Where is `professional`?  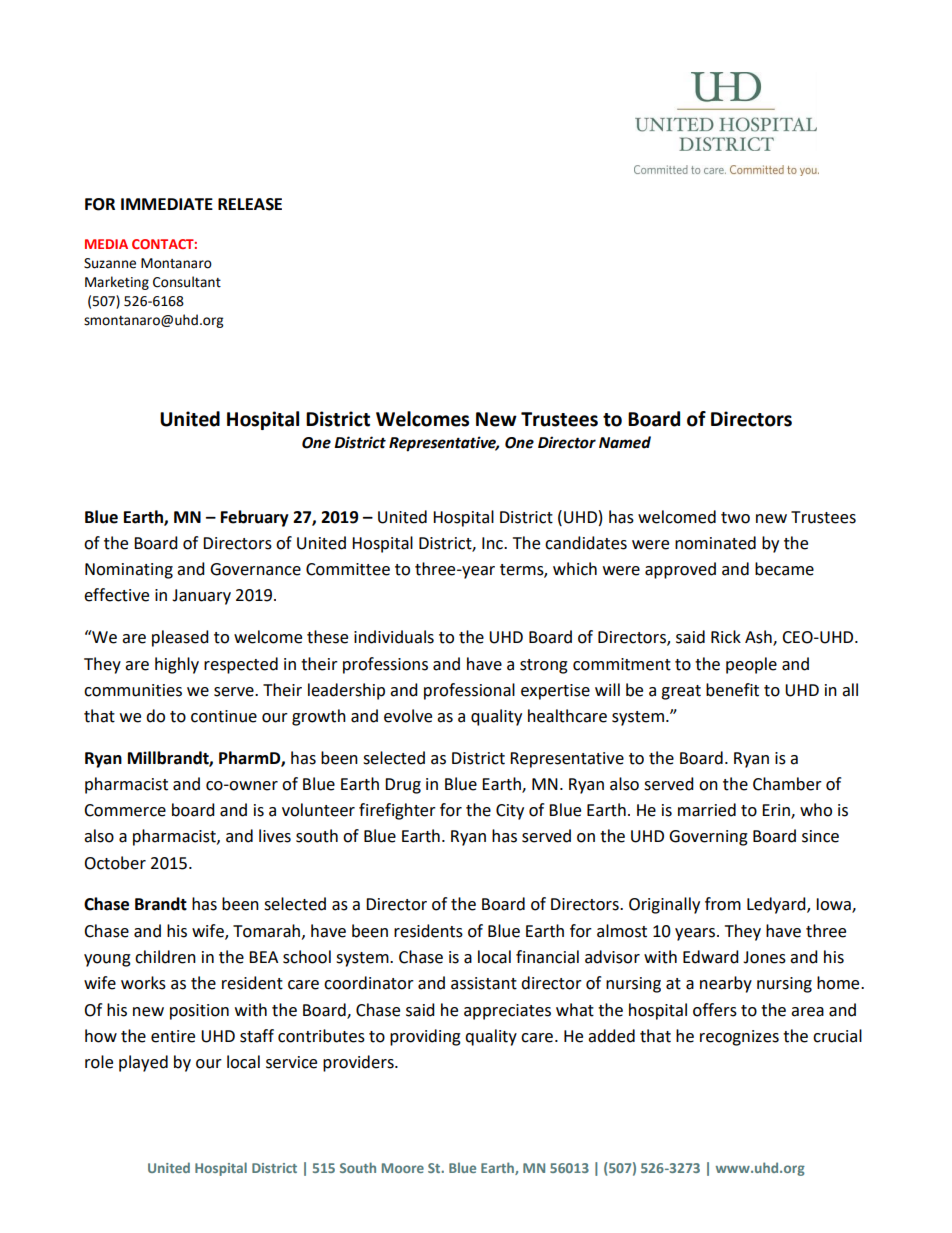 professional is located at coordinates (469, 691).
